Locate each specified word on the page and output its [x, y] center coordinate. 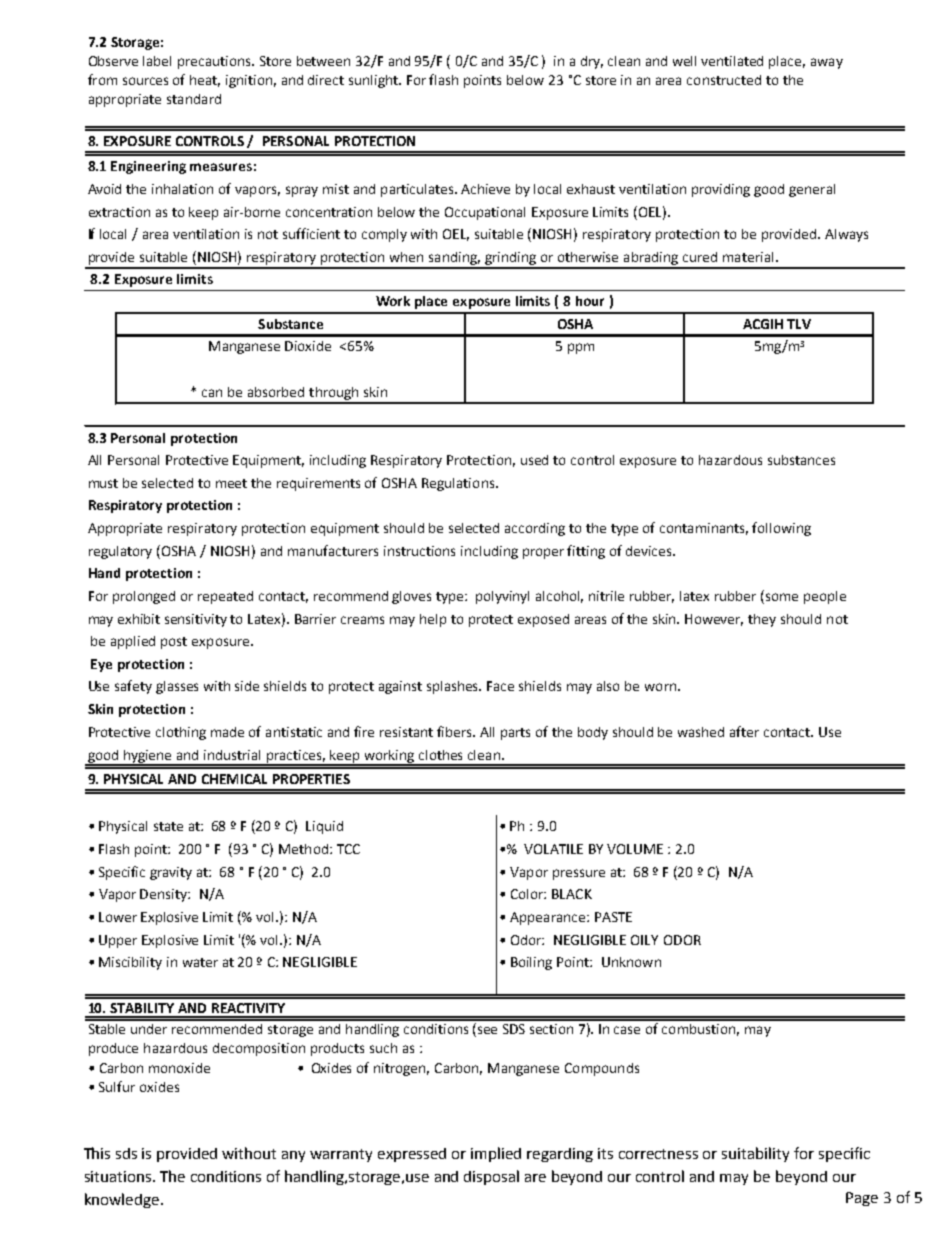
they [762, 620]
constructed [724, 80]
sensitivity [196, 620]
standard [194, 99]
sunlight [374, 81]
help [433, 620]
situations [119, 1176]
